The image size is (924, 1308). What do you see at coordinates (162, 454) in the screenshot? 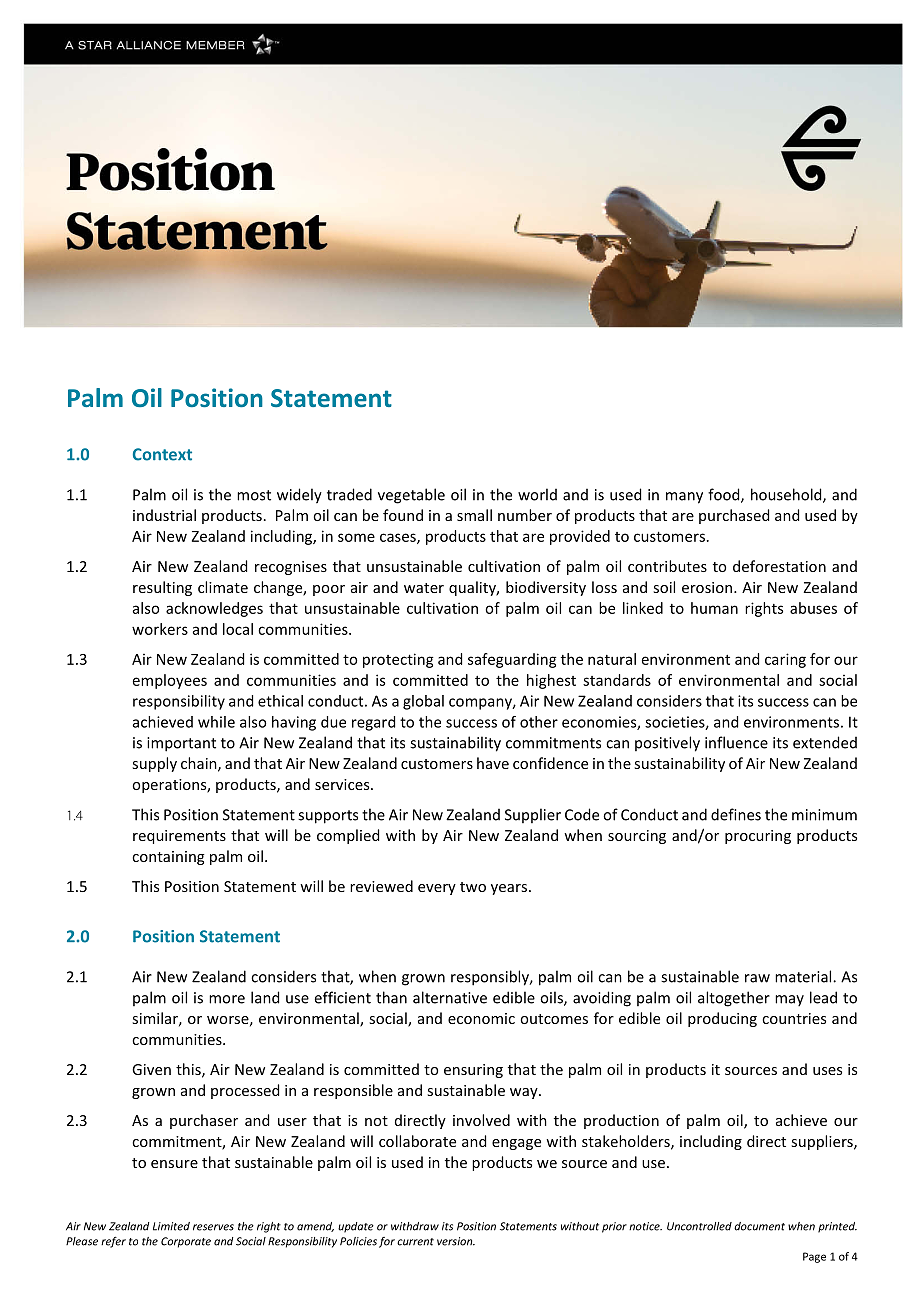
I see `Context` at bounding box center [162, 454].
